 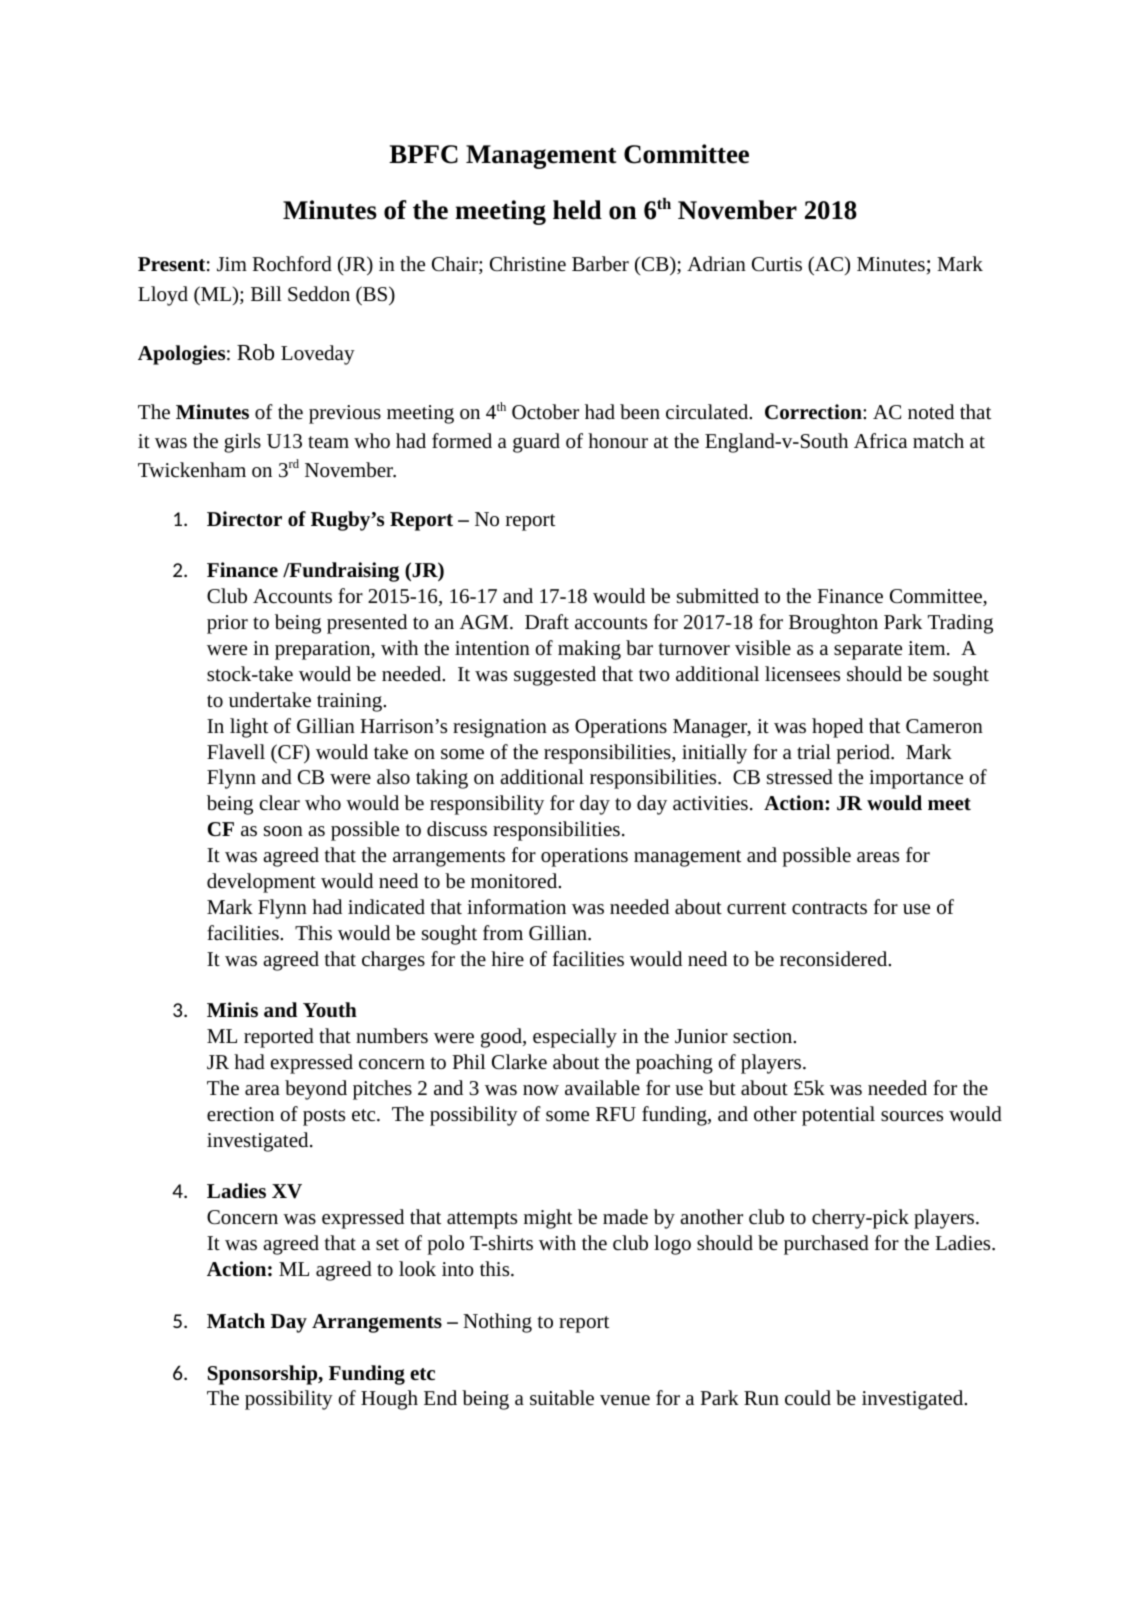 I want to click on Curtis, so click(x=777, y=264).
